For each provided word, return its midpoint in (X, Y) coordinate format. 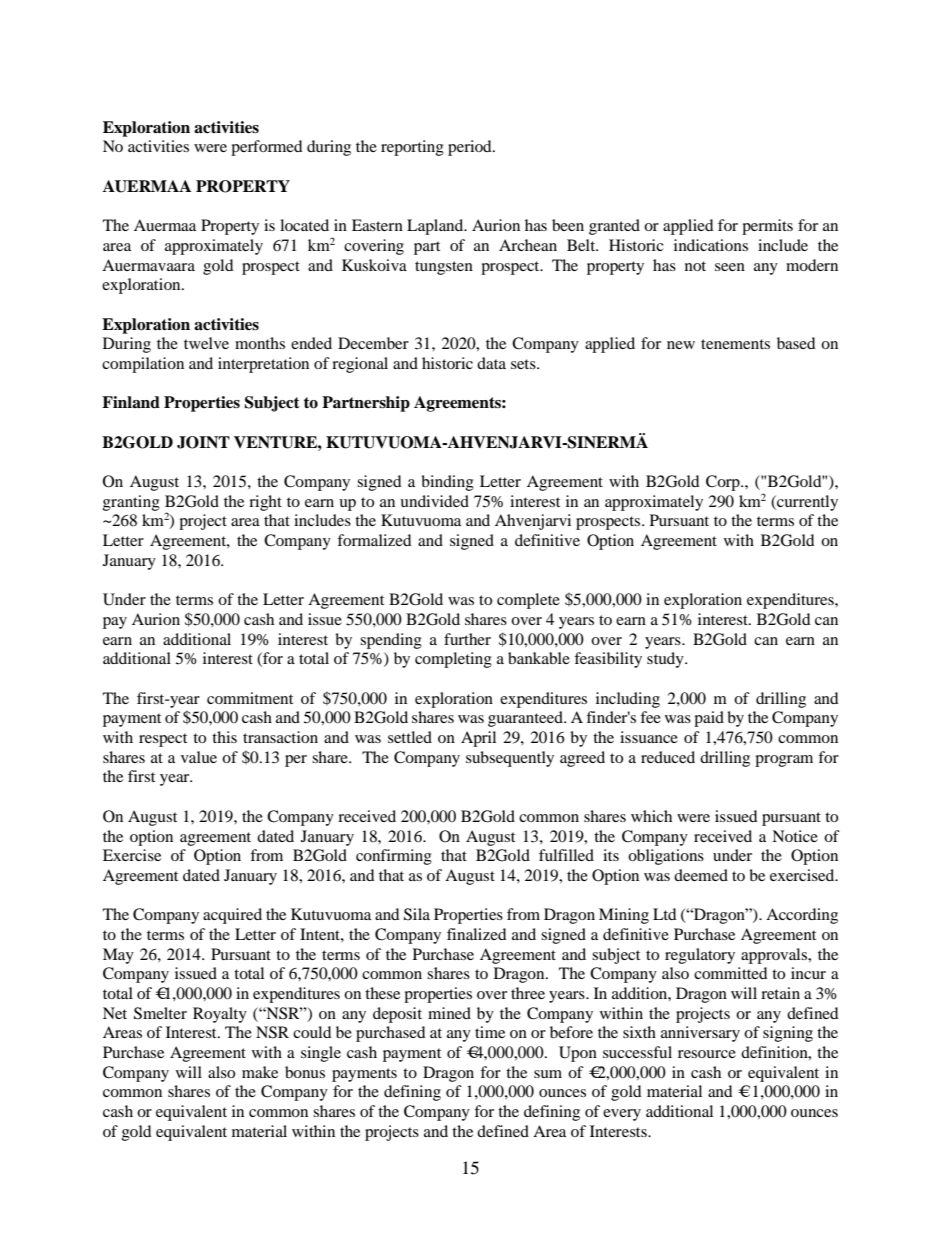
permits (767, 227)
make (260, 1072)
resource (707, 1054)
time (490, 1032)
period (471, 148)
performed (267, 148)
